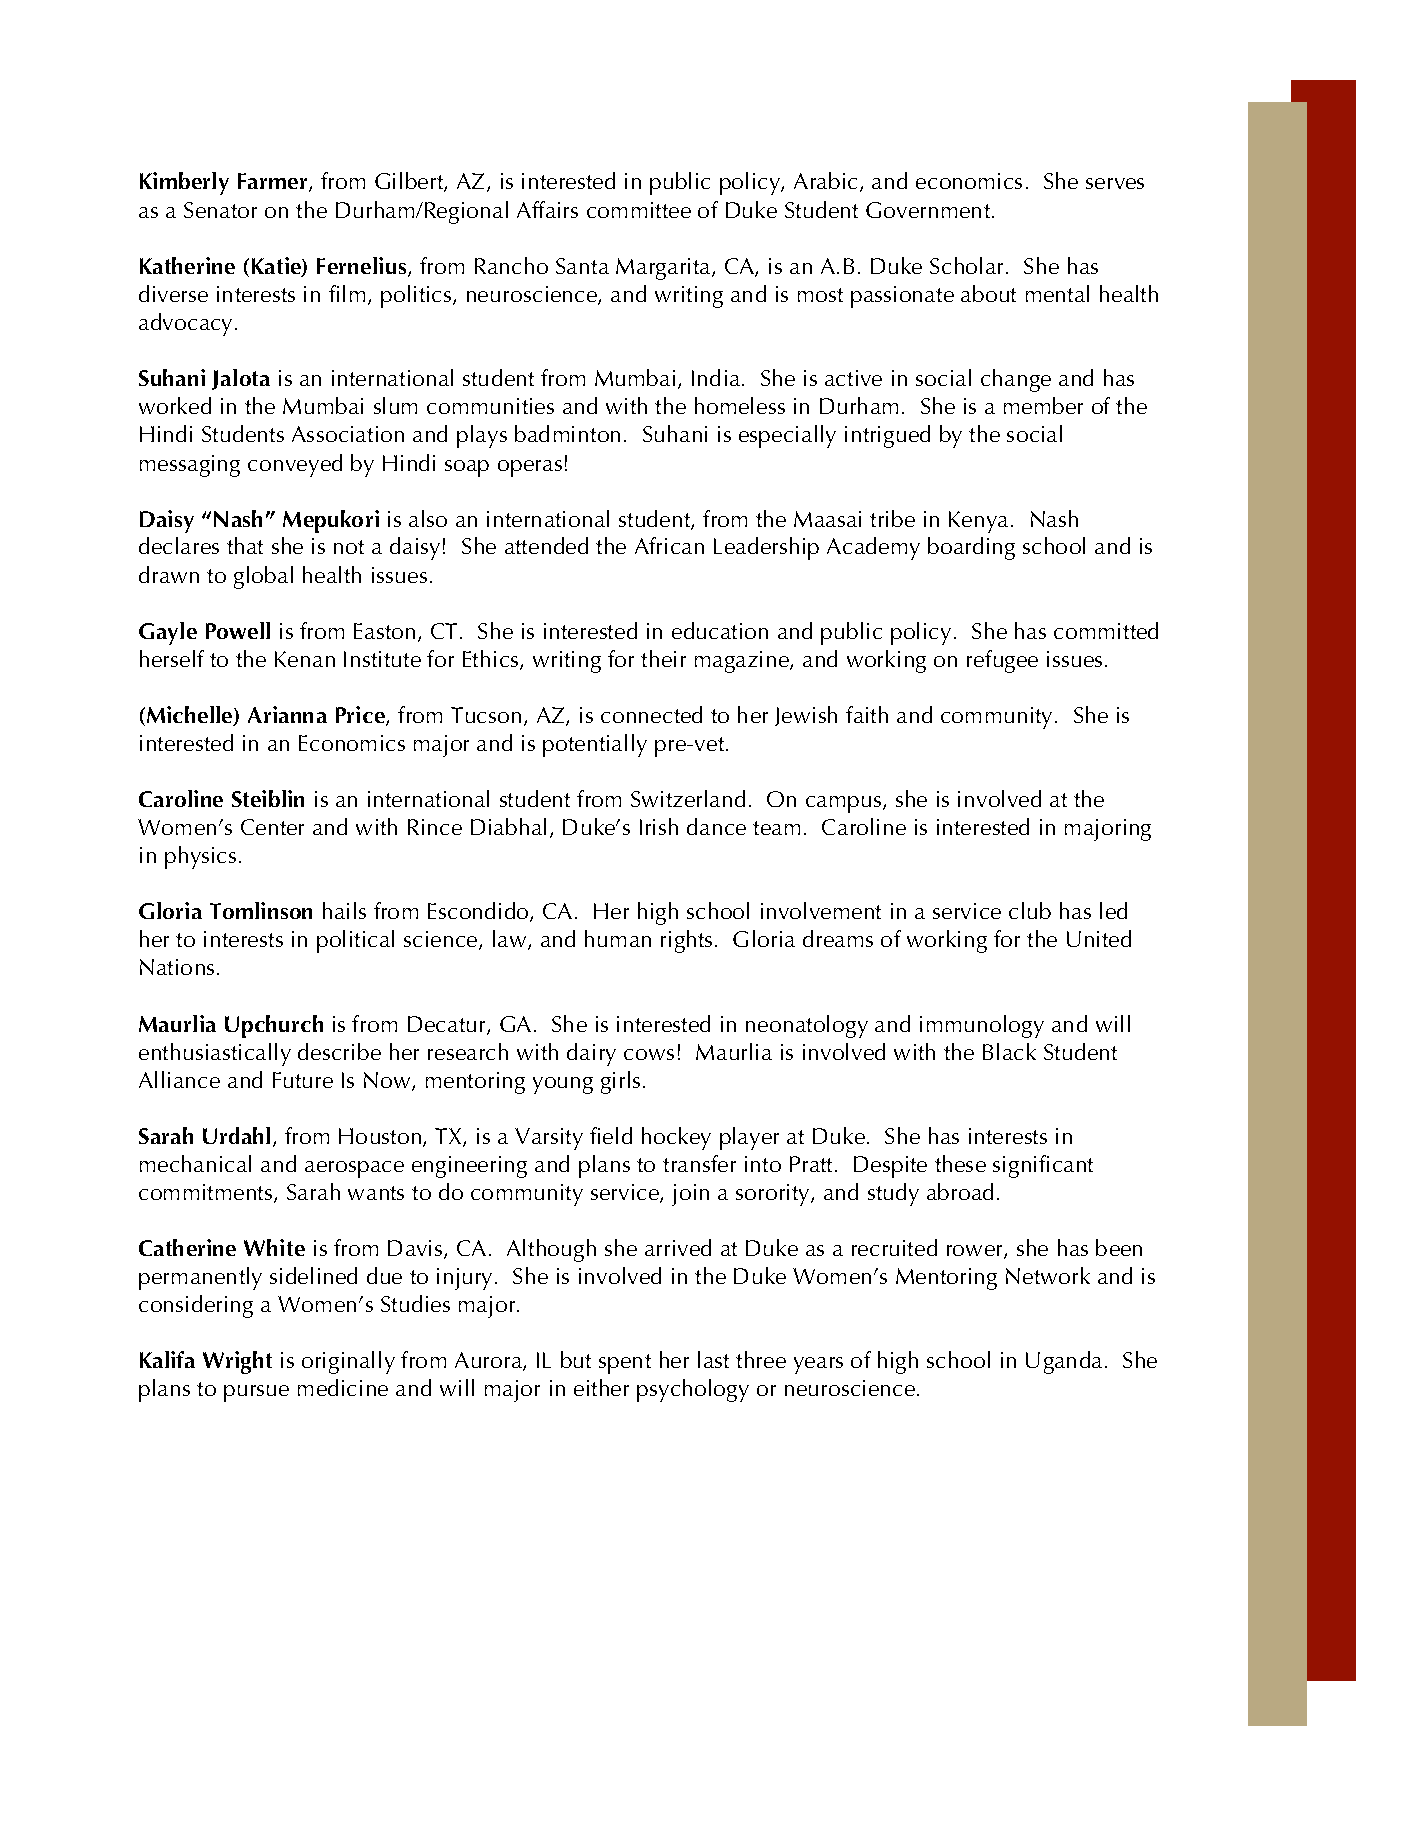 The image size is (1417, 1833). What do you see at coordinates (639, 210) in the image?
I see `committee` at bounding box center [639, 210].
